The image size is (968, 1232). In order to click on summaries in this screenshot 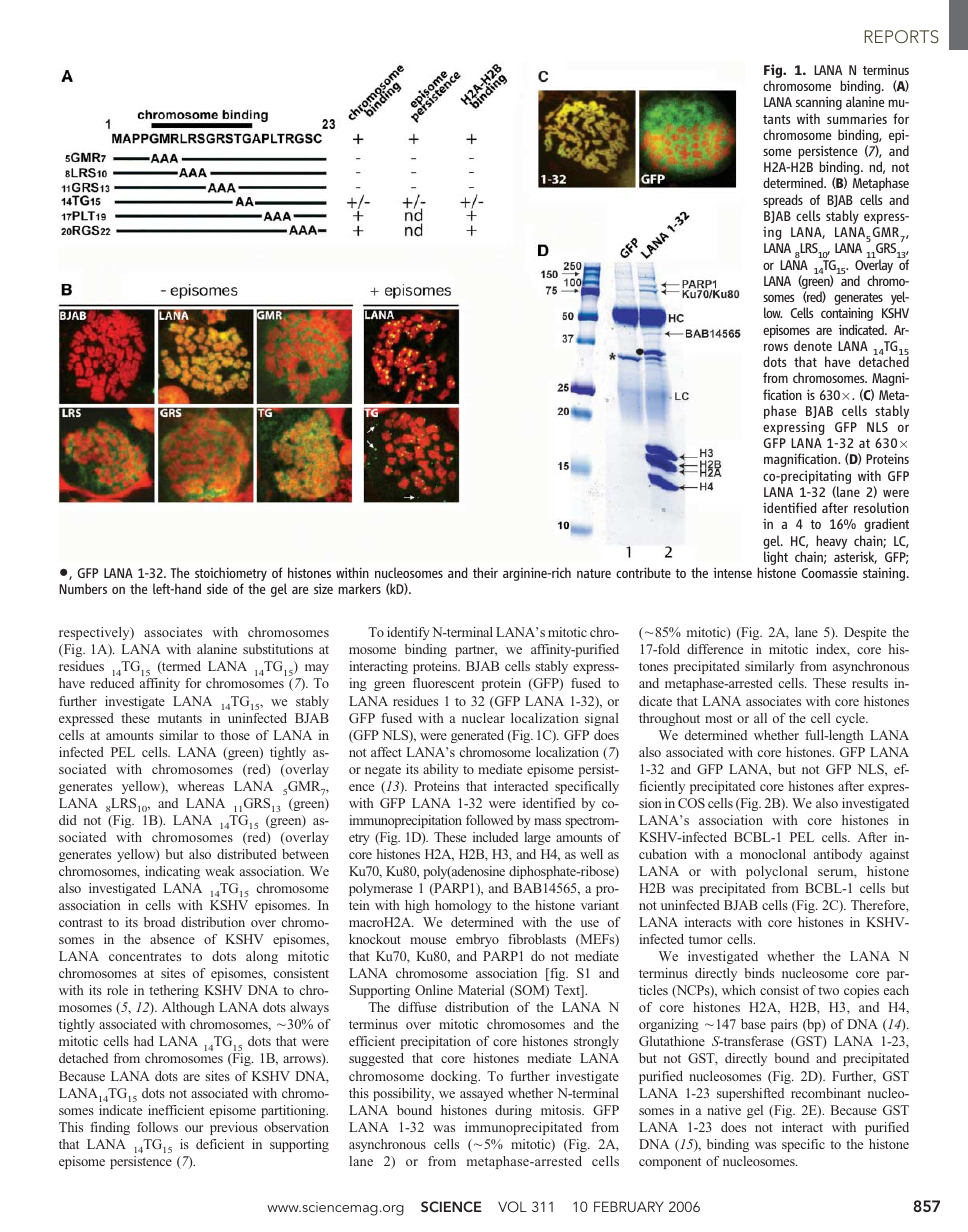, I will do `click(857, 118)`.
